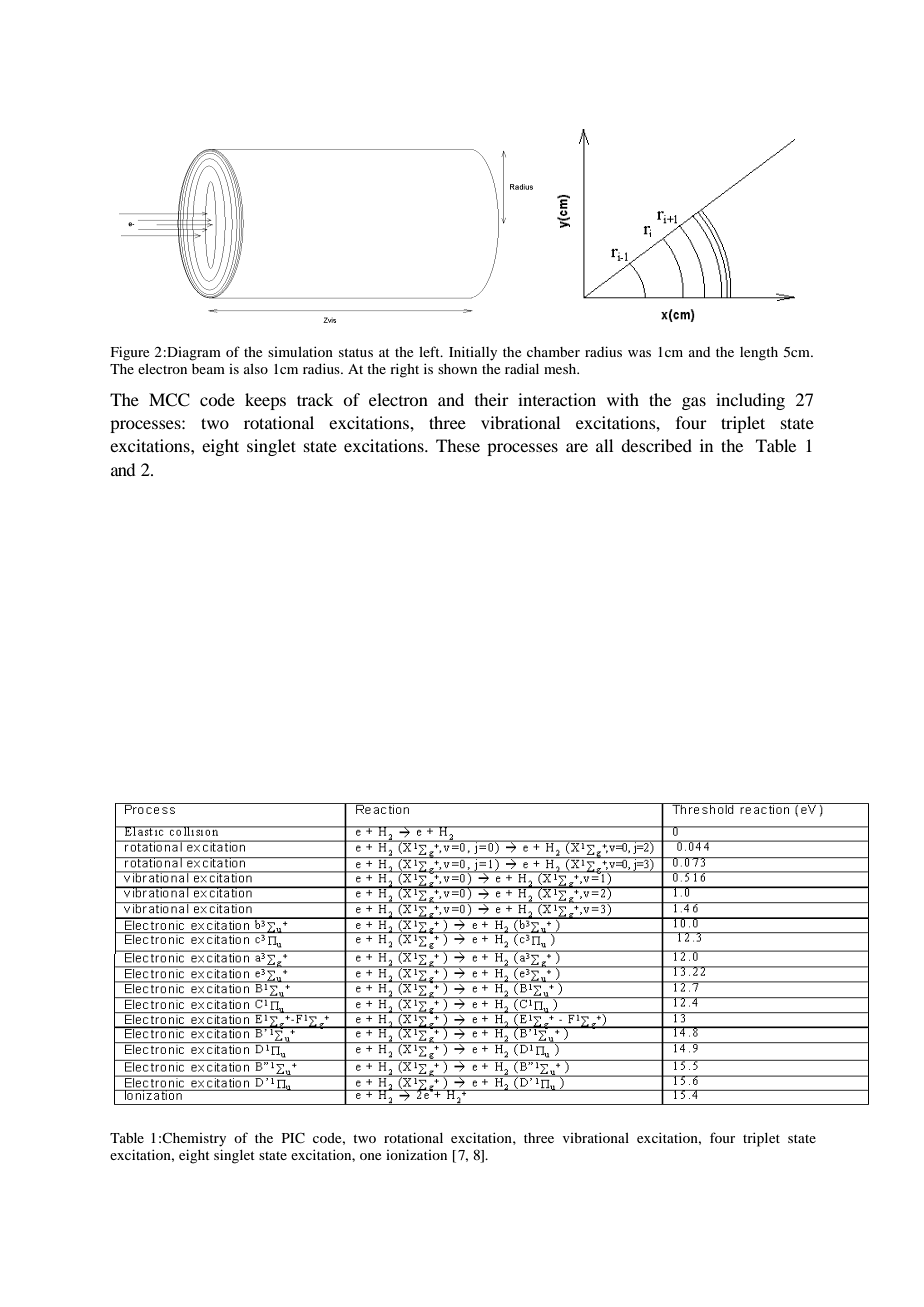  I want to click on gas, so click(694, 403).
